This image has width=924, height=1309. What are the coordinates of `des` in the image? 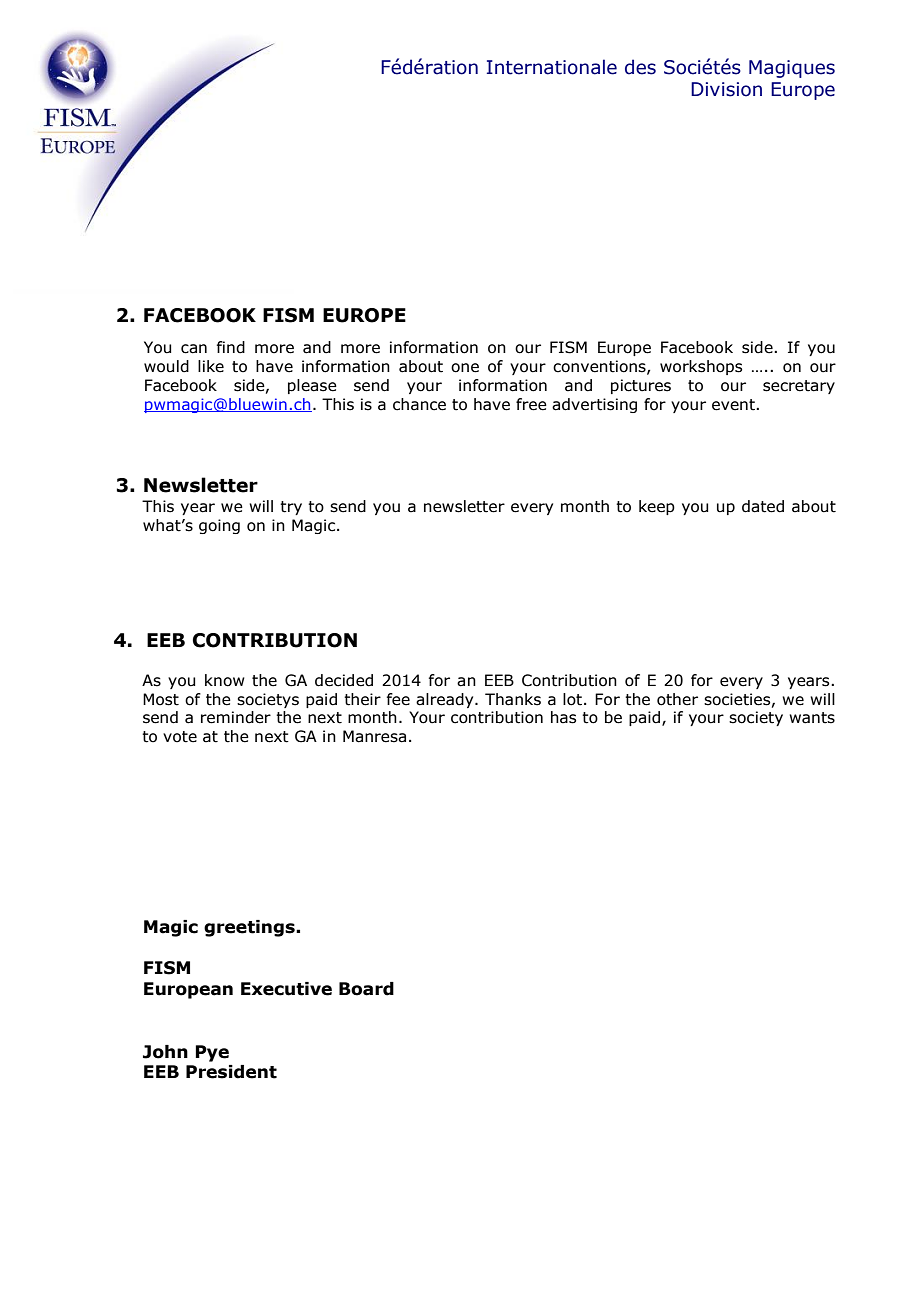 It's located at (640, 67).
